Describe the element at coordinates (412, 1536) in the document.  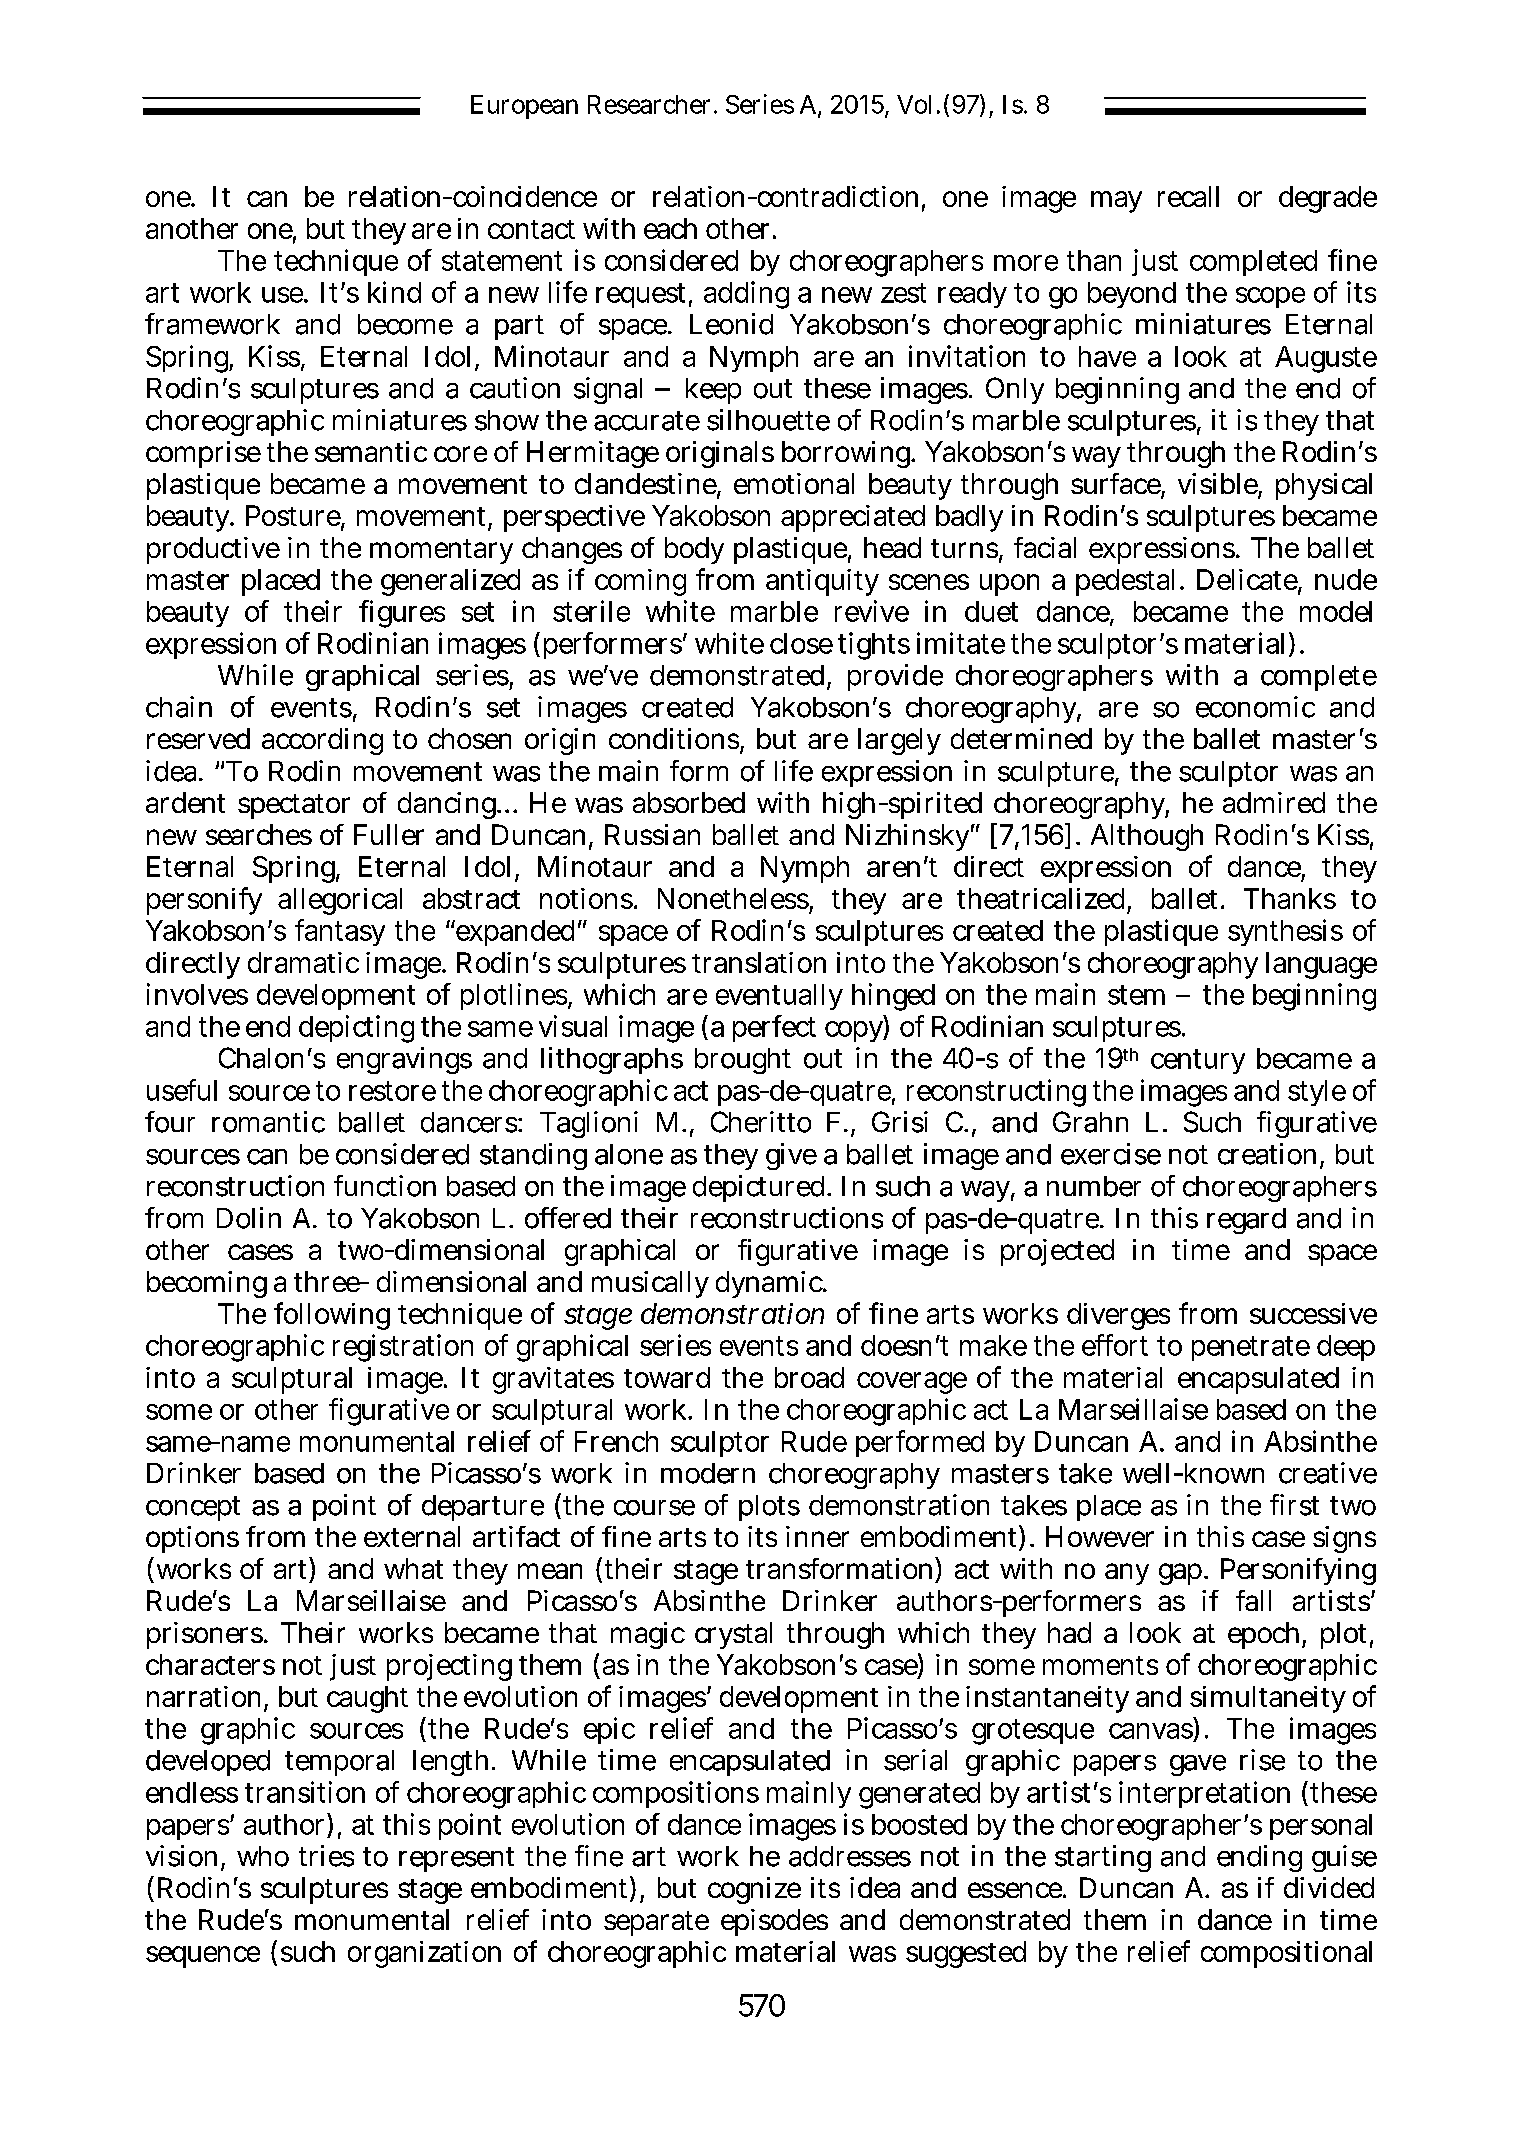
I see `external` at that location.
